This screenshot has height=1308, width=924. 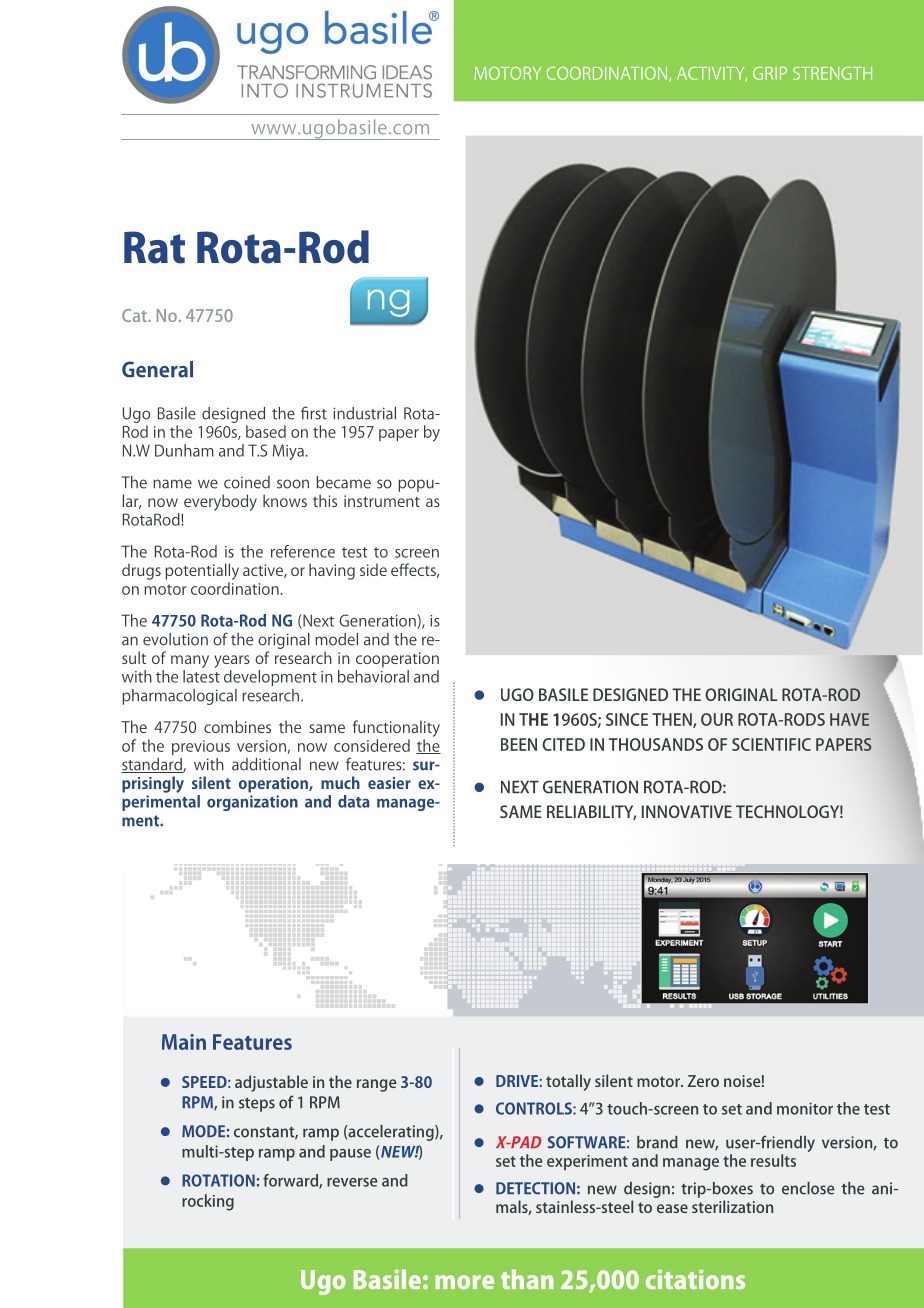 What do you see at coordinates (771, 744) in the screenshot?
I see `SCIENTIFIC` at bounding box center [771, 744].
